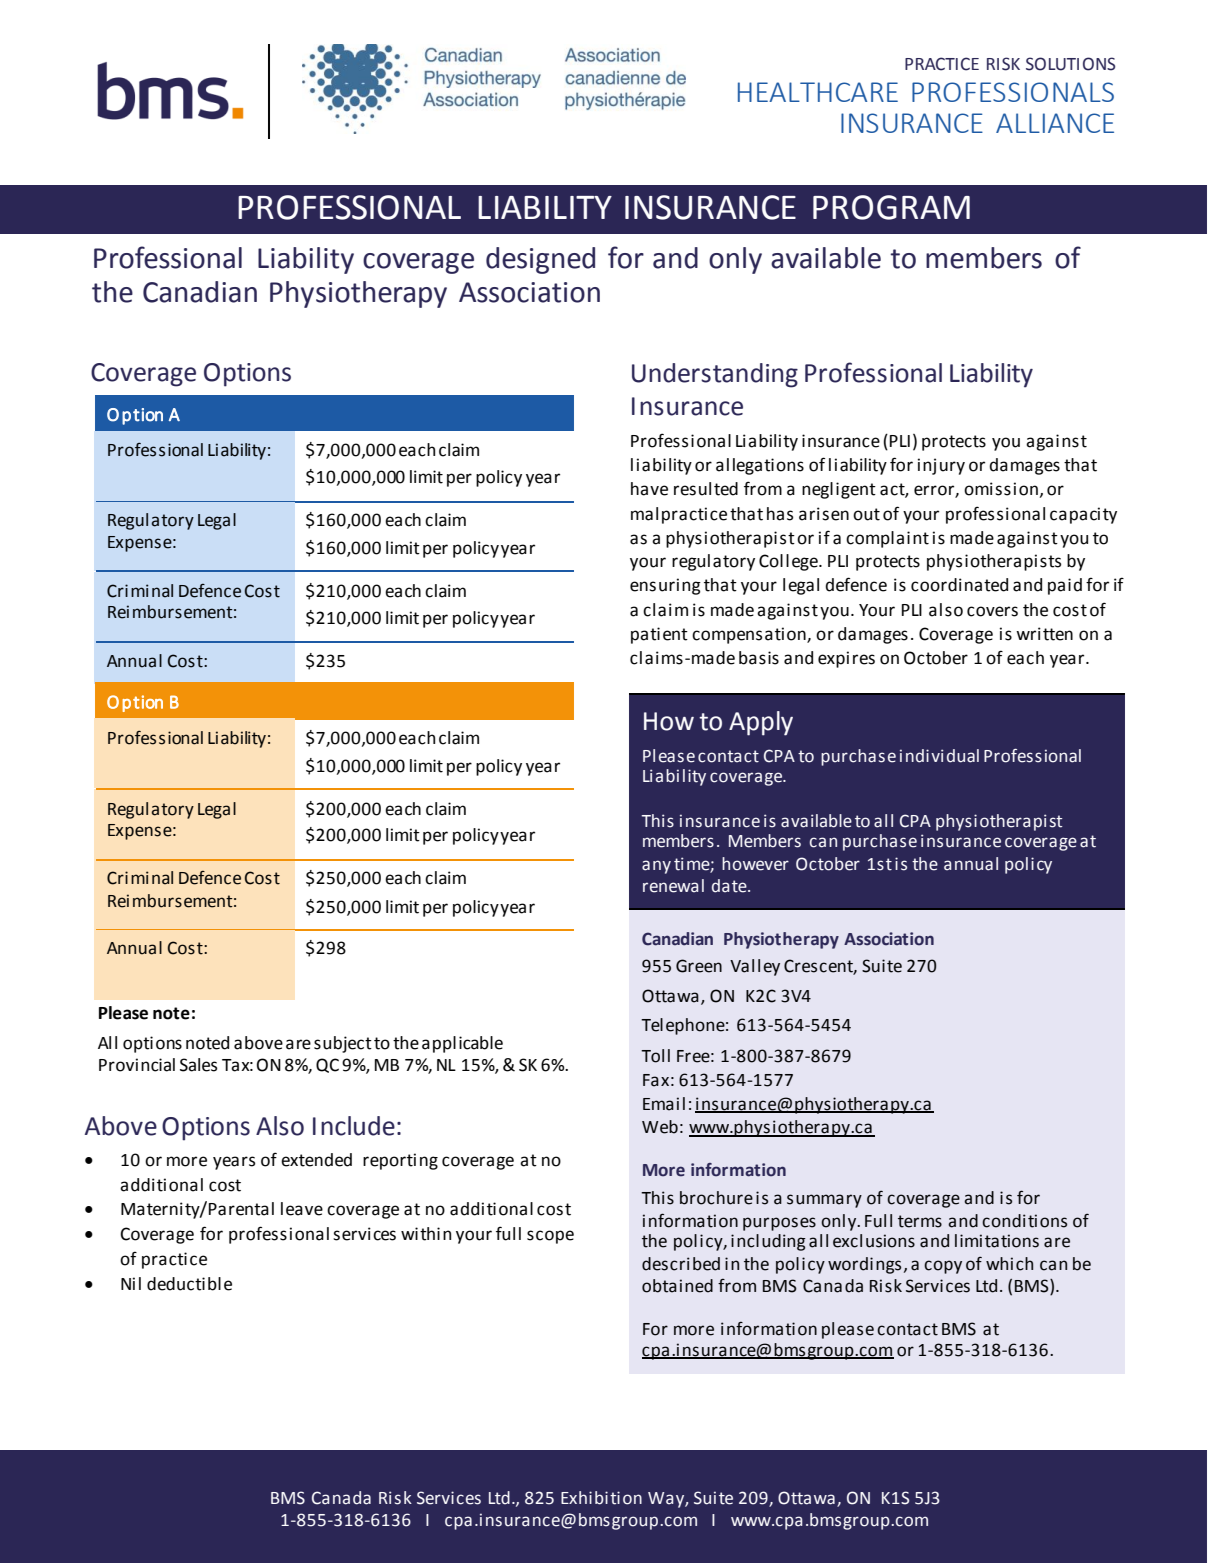 The image size is (1208, 1563). I want to click on individual, so click(939, 756).
